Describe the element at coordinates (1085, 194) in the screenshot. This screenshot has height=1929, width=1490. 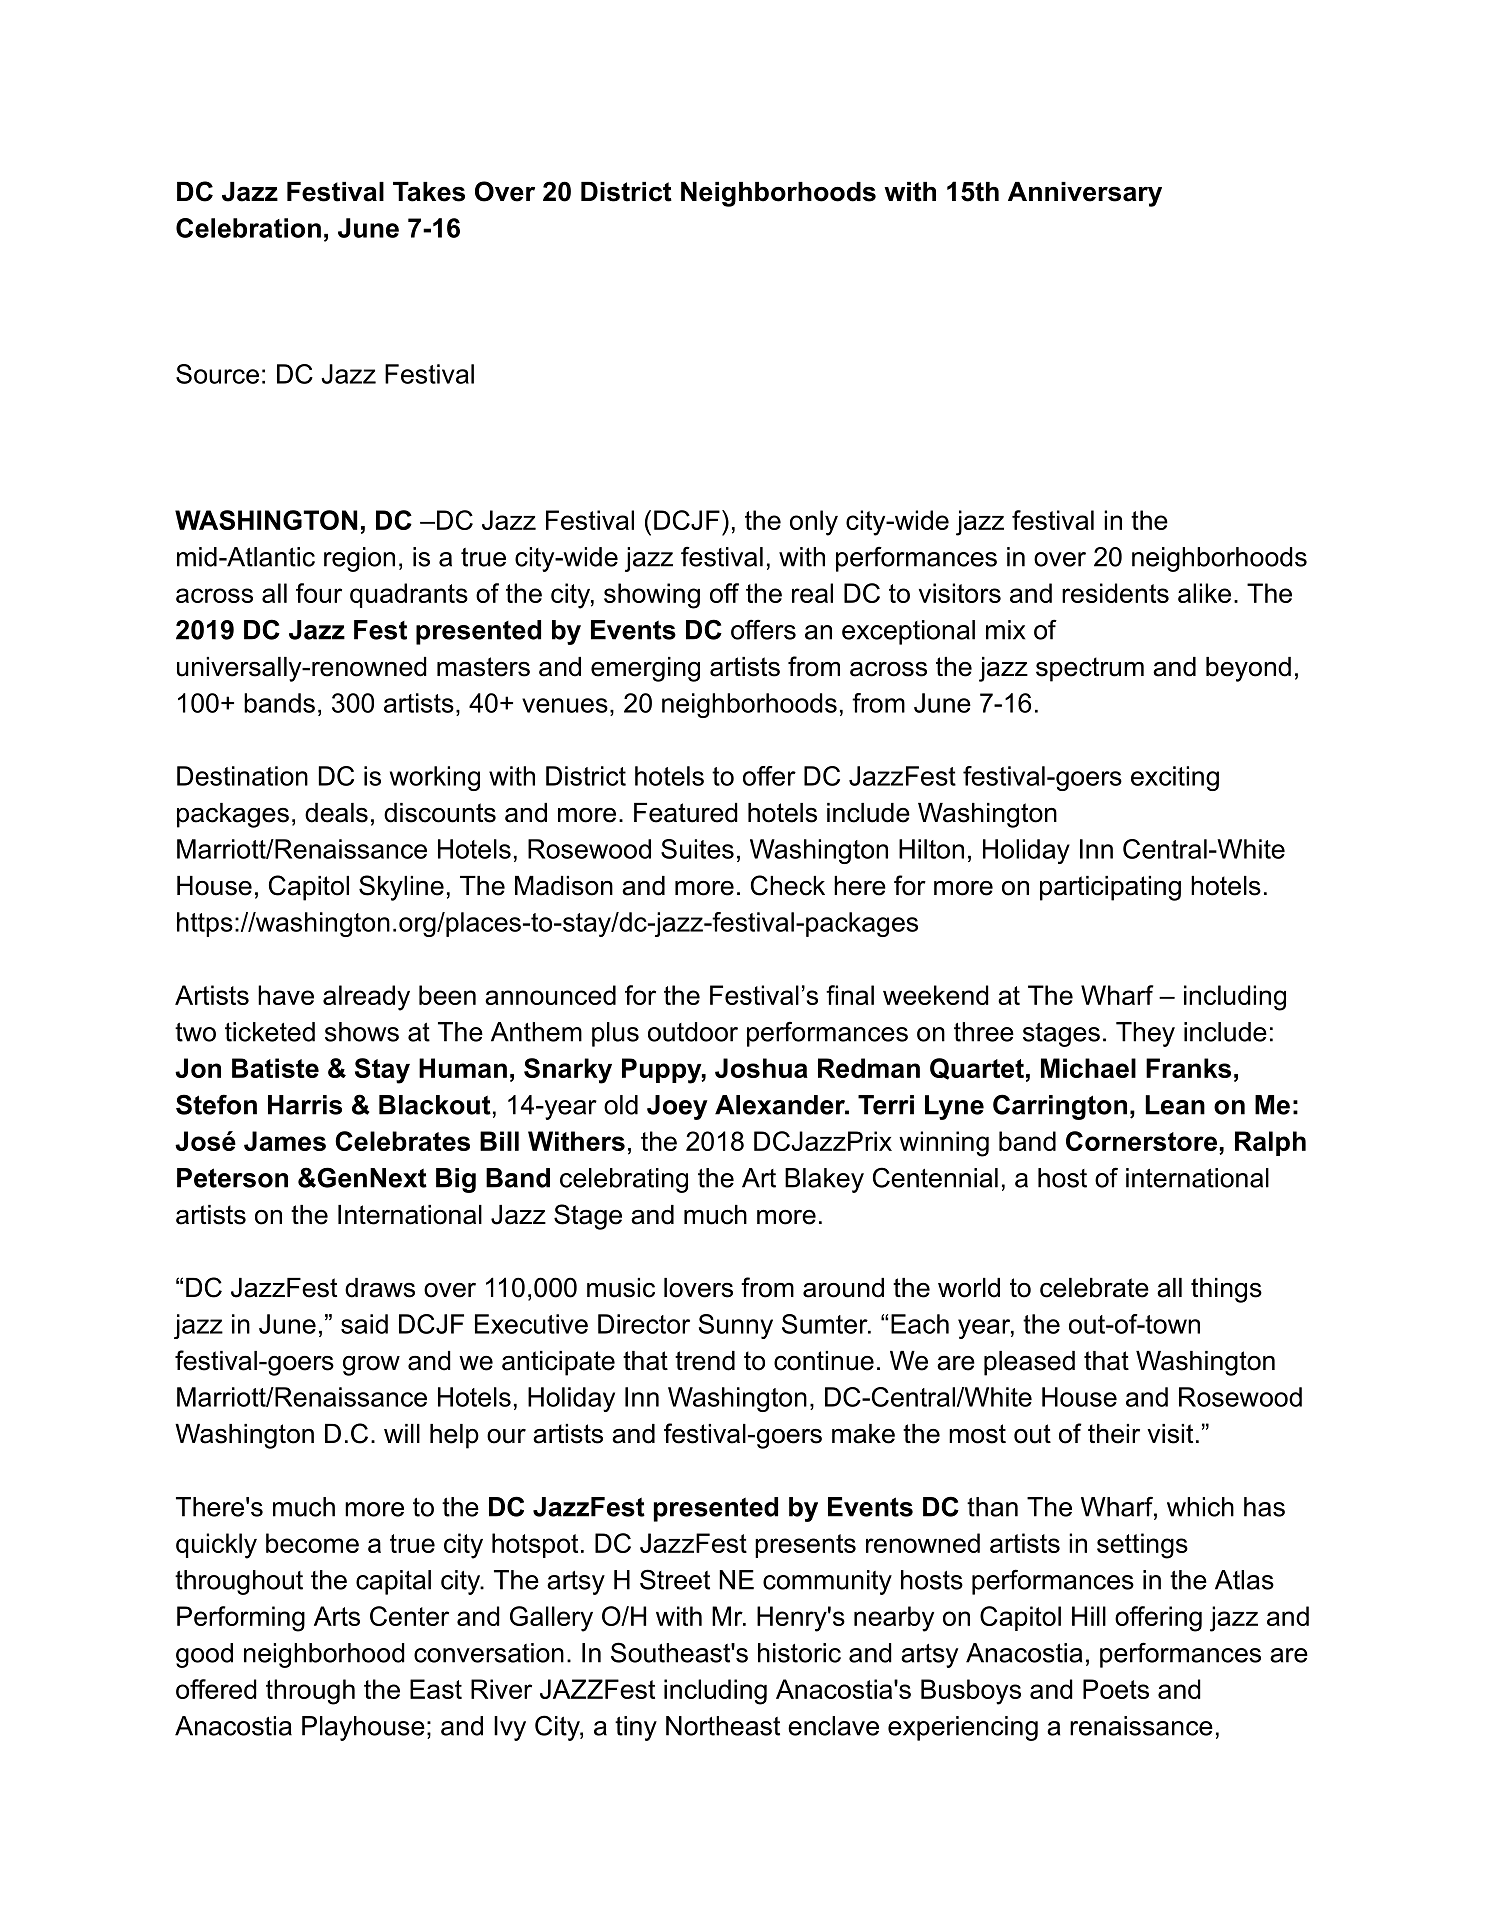
I see `Anniversary` at that location.
